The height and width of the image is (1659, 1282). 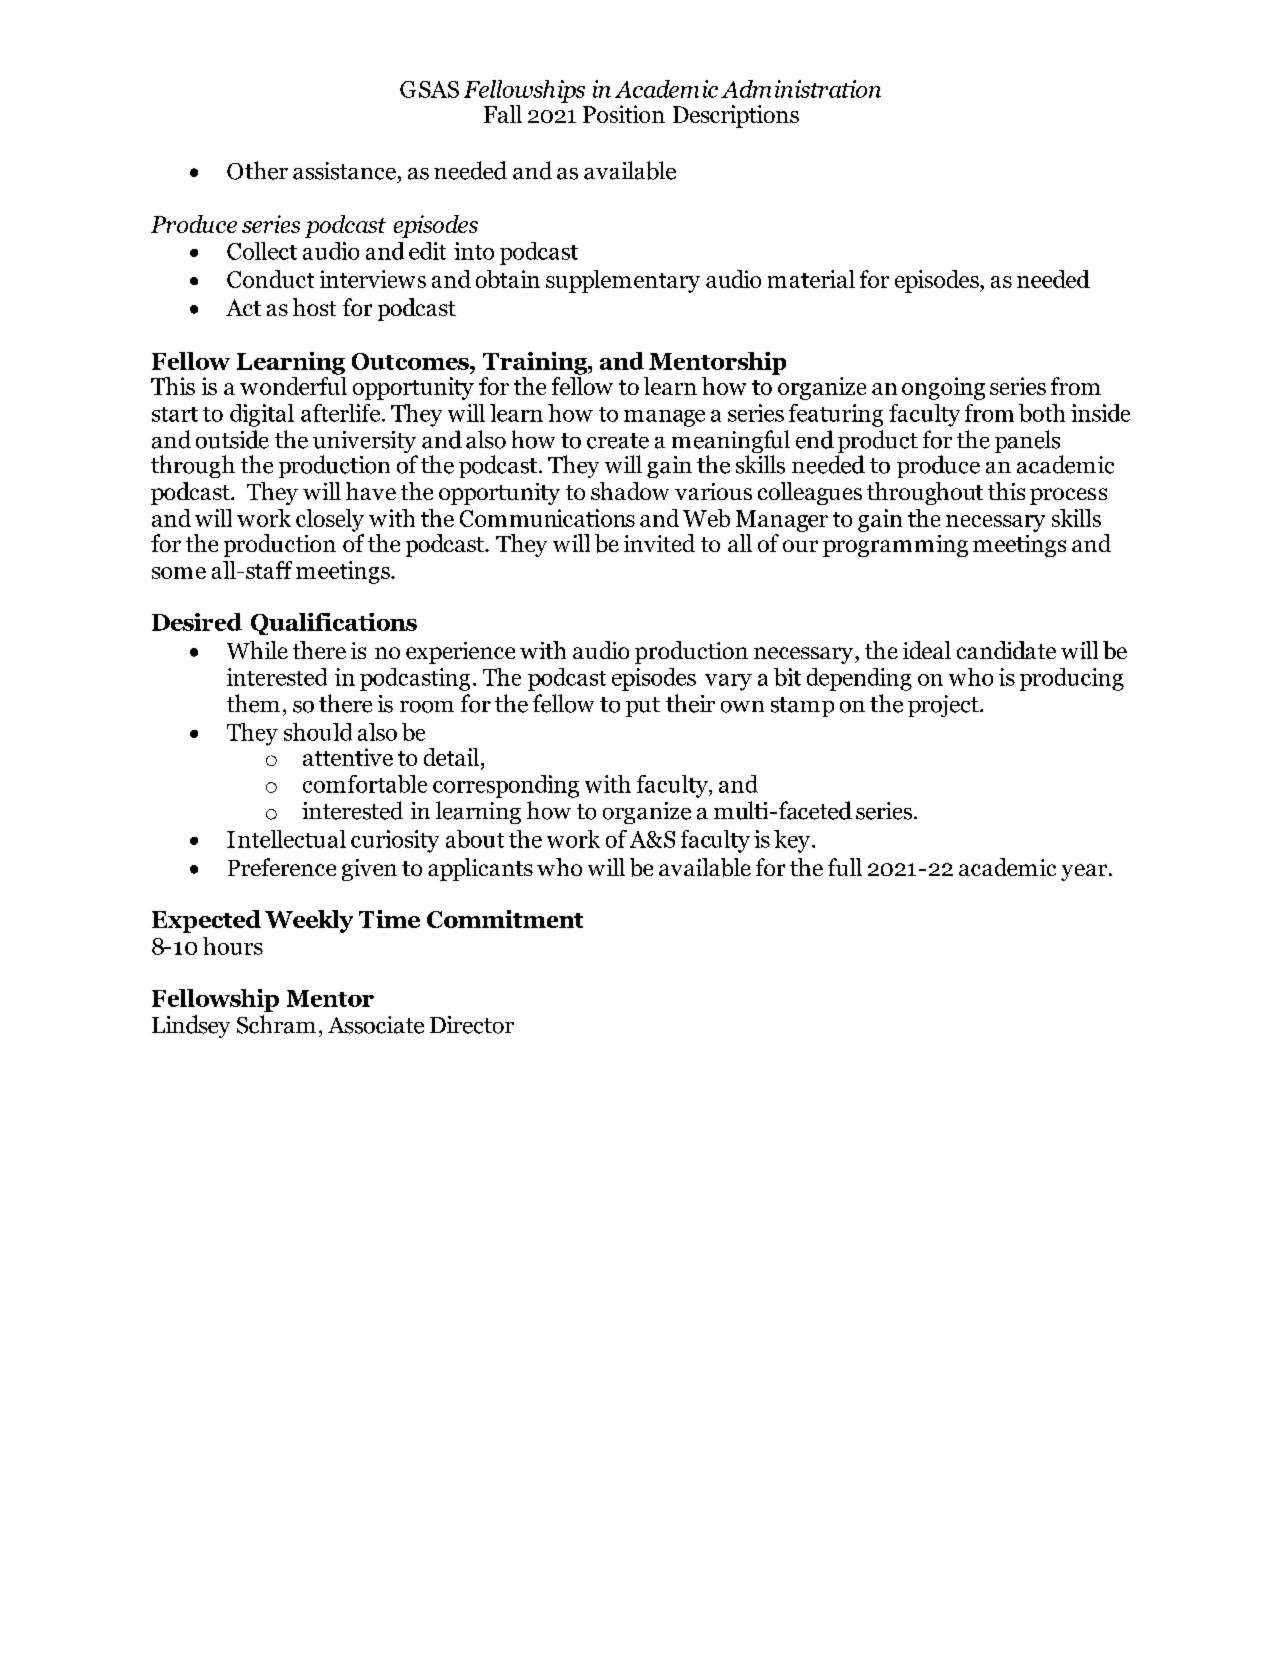 I want to click on Administration, so click(x=801, y=89).
